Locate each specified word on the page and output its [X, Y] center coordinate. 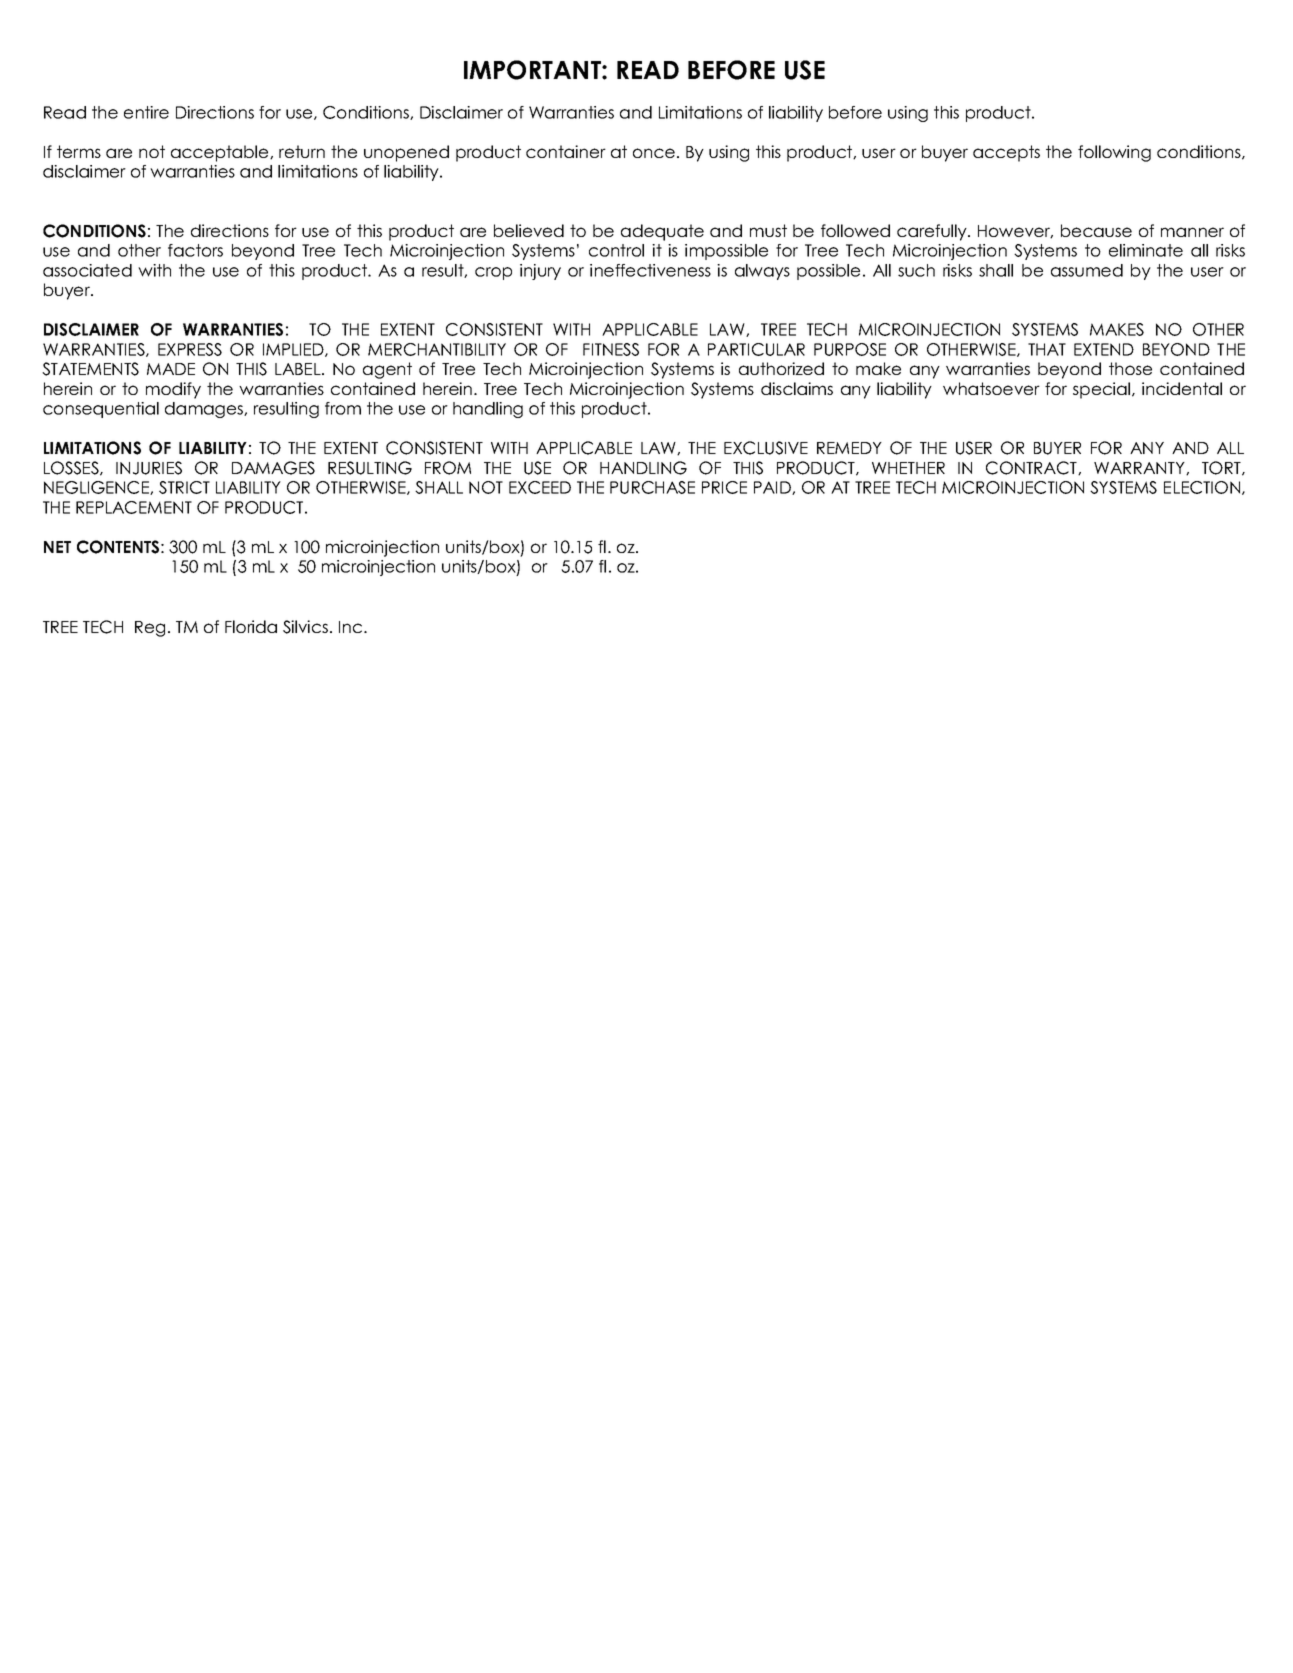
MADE [171, 369]
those [1130, 368]
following [1114, 153]
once [654, 153]
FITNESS [611, 349]
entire [146, 112]
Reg [150, 629]
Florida [251, 626]
